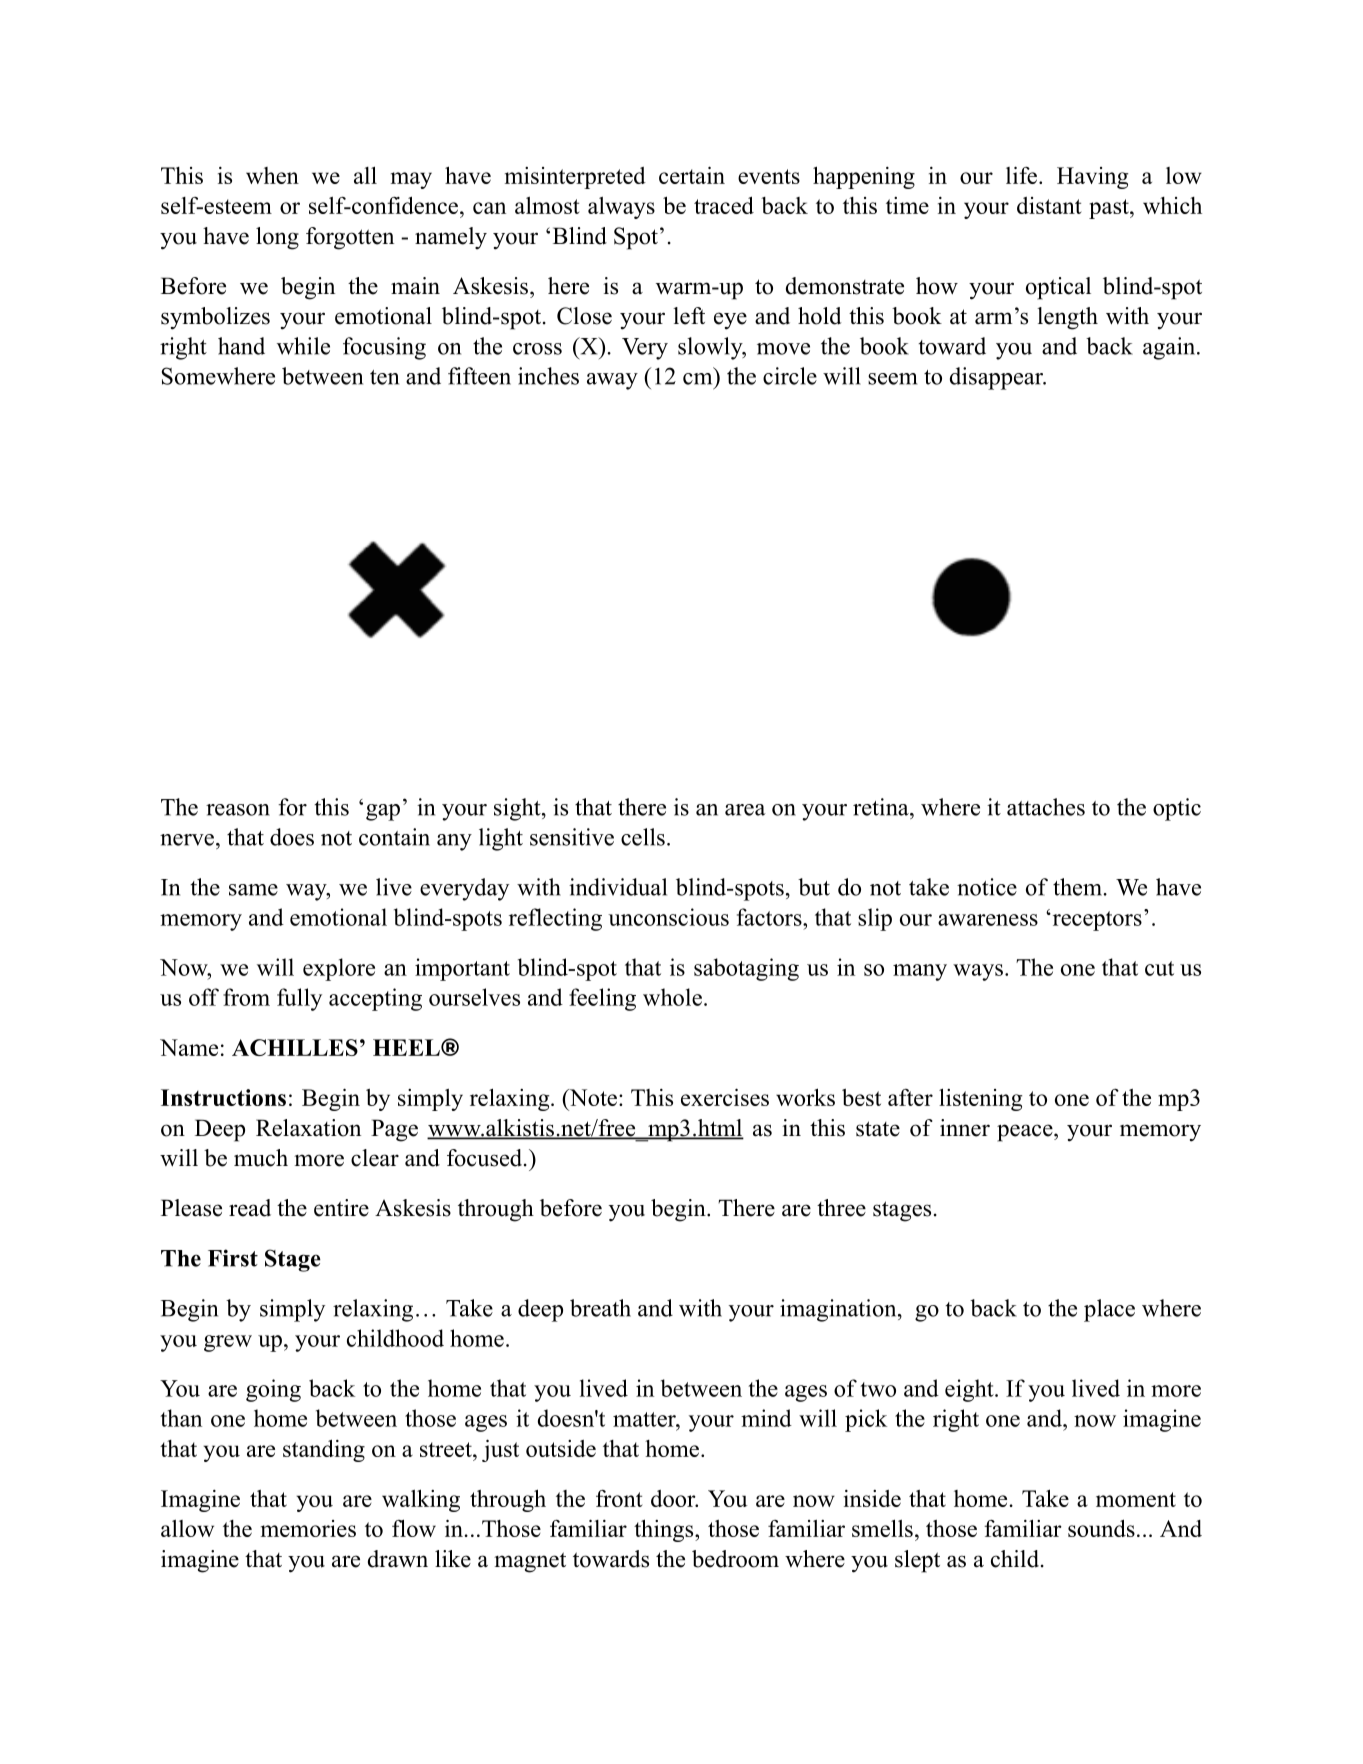 The width and height of the screenshot is (1363, 1764). What do you see at coordinates (1078, 887) in the screenshot?
I see `them` at bounding box center [1078, 887].
